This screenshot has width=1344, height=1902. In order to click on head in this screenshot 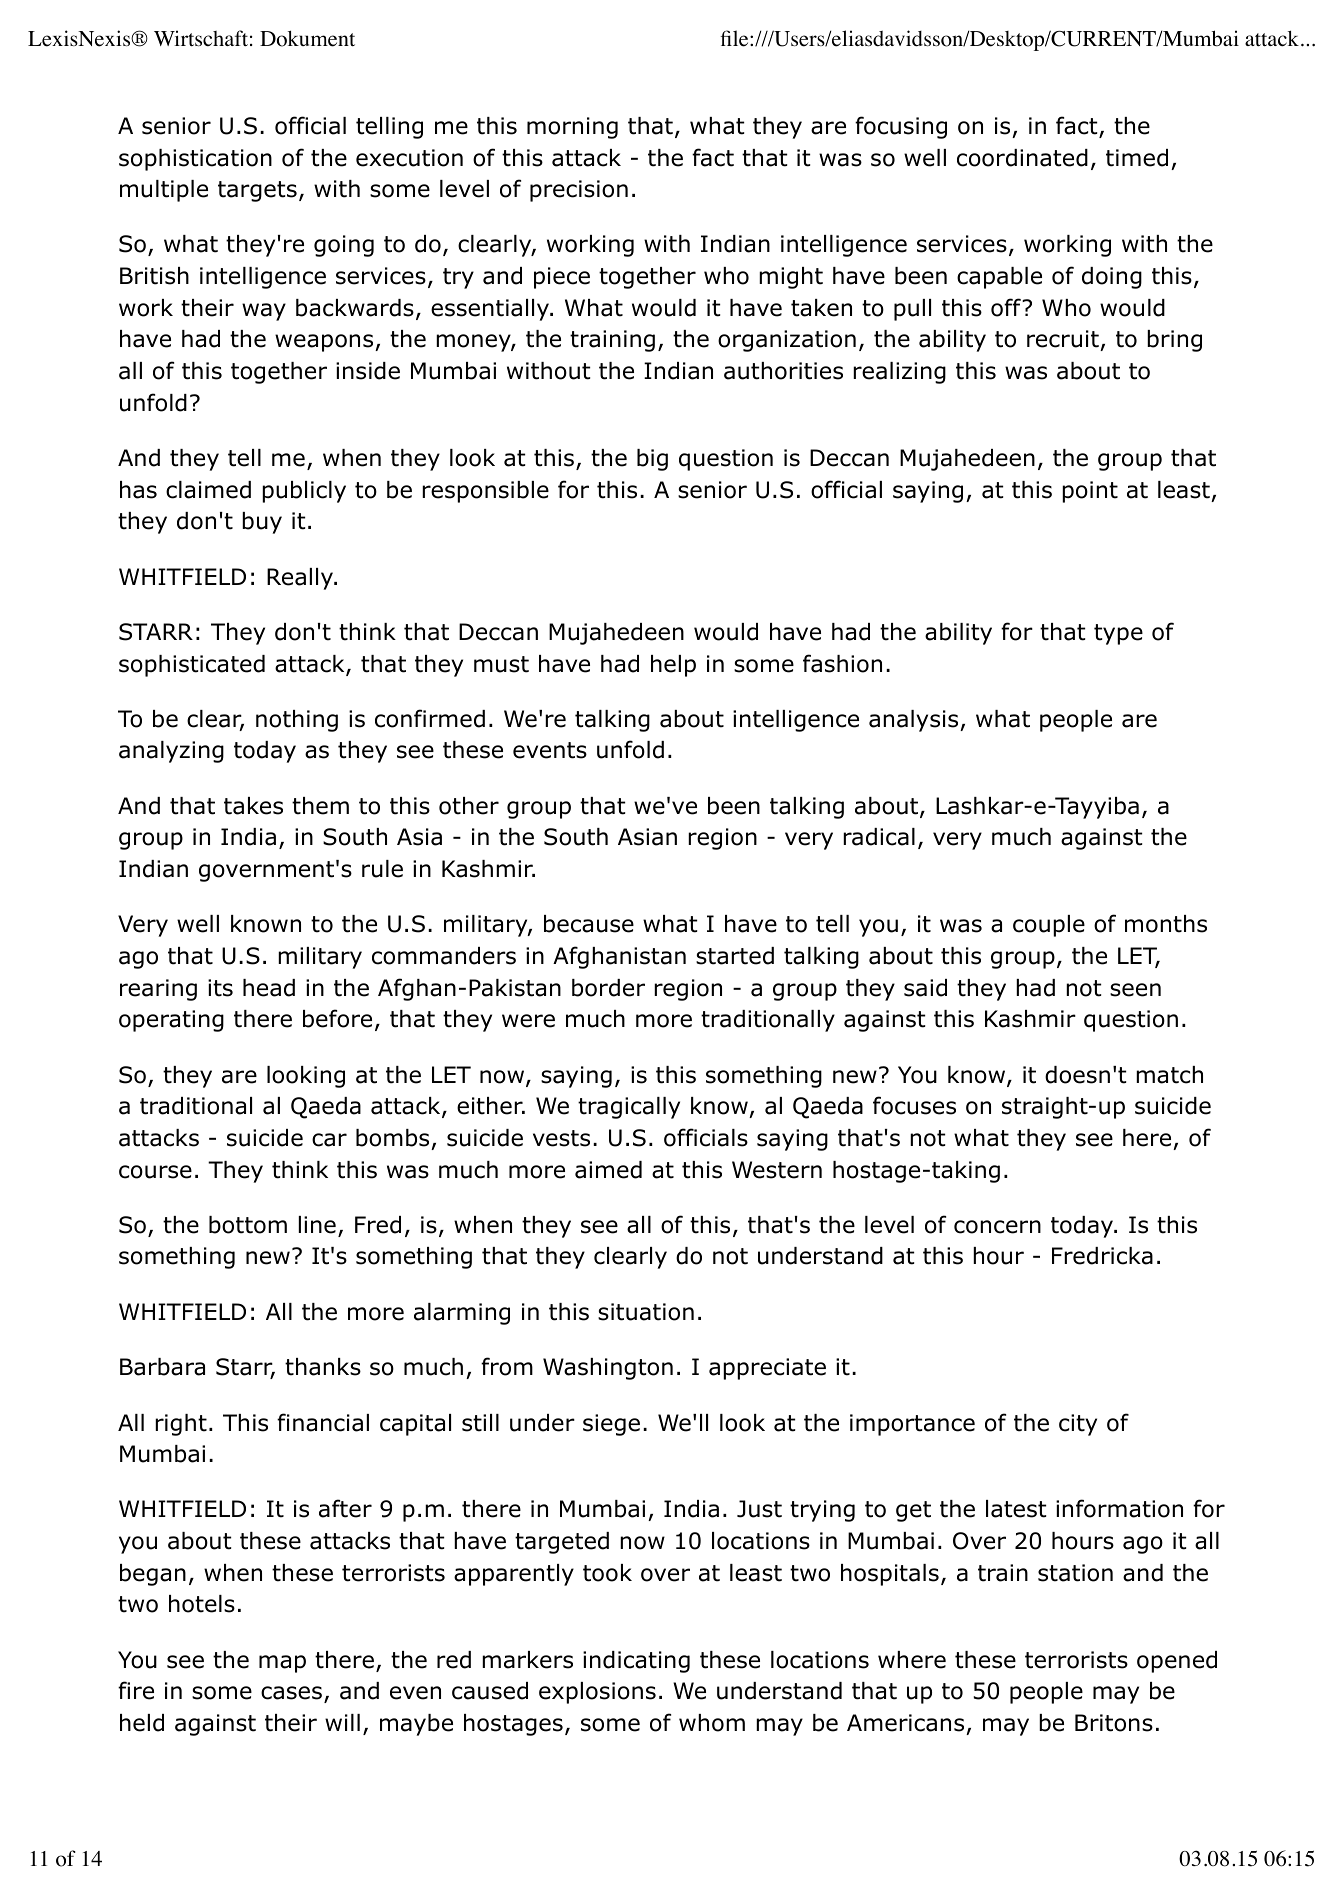, I will do `click(269, 988)`.
